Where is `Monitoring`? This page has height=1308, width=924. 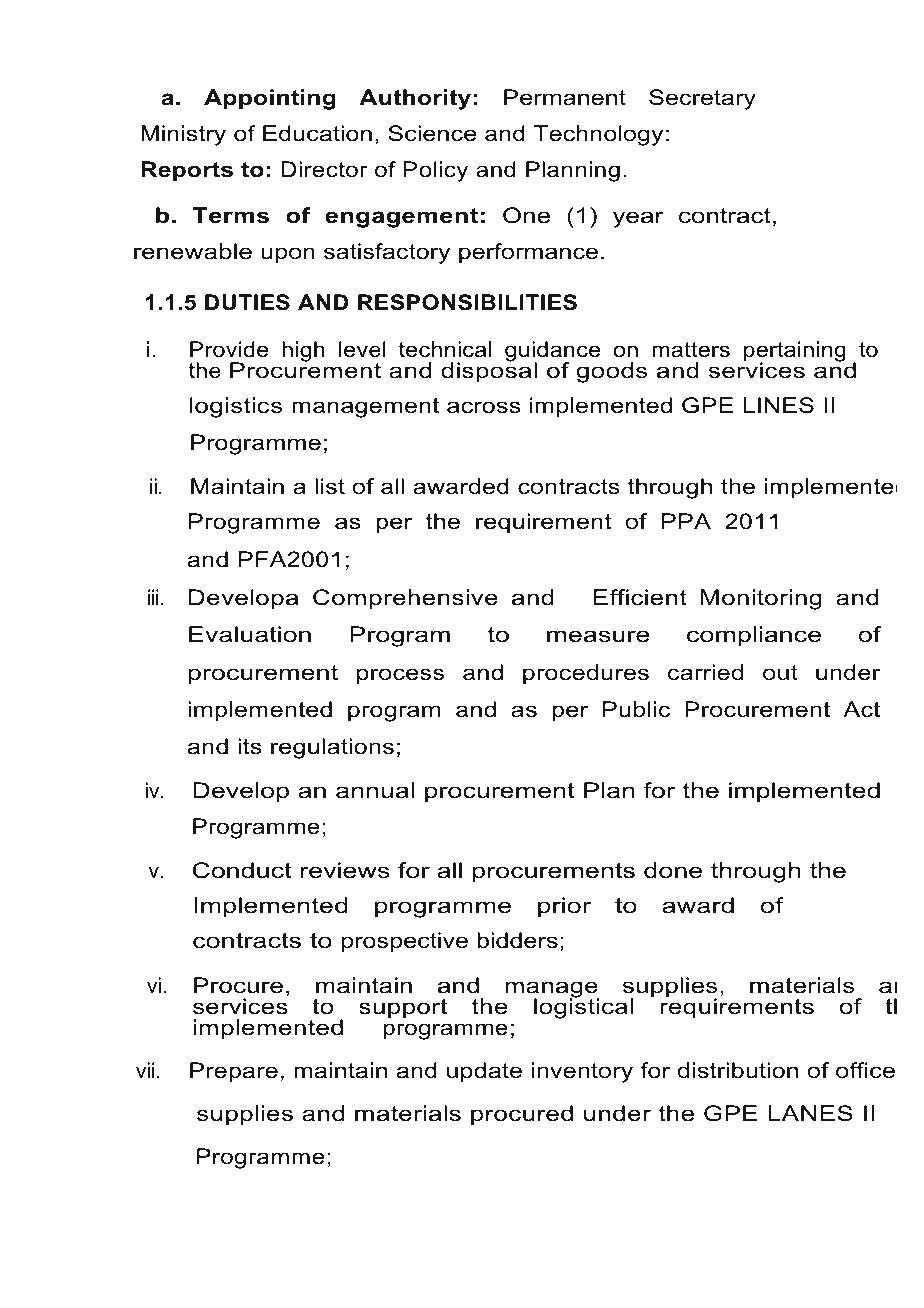
Monitoring is located at coordinates (761, 599).
